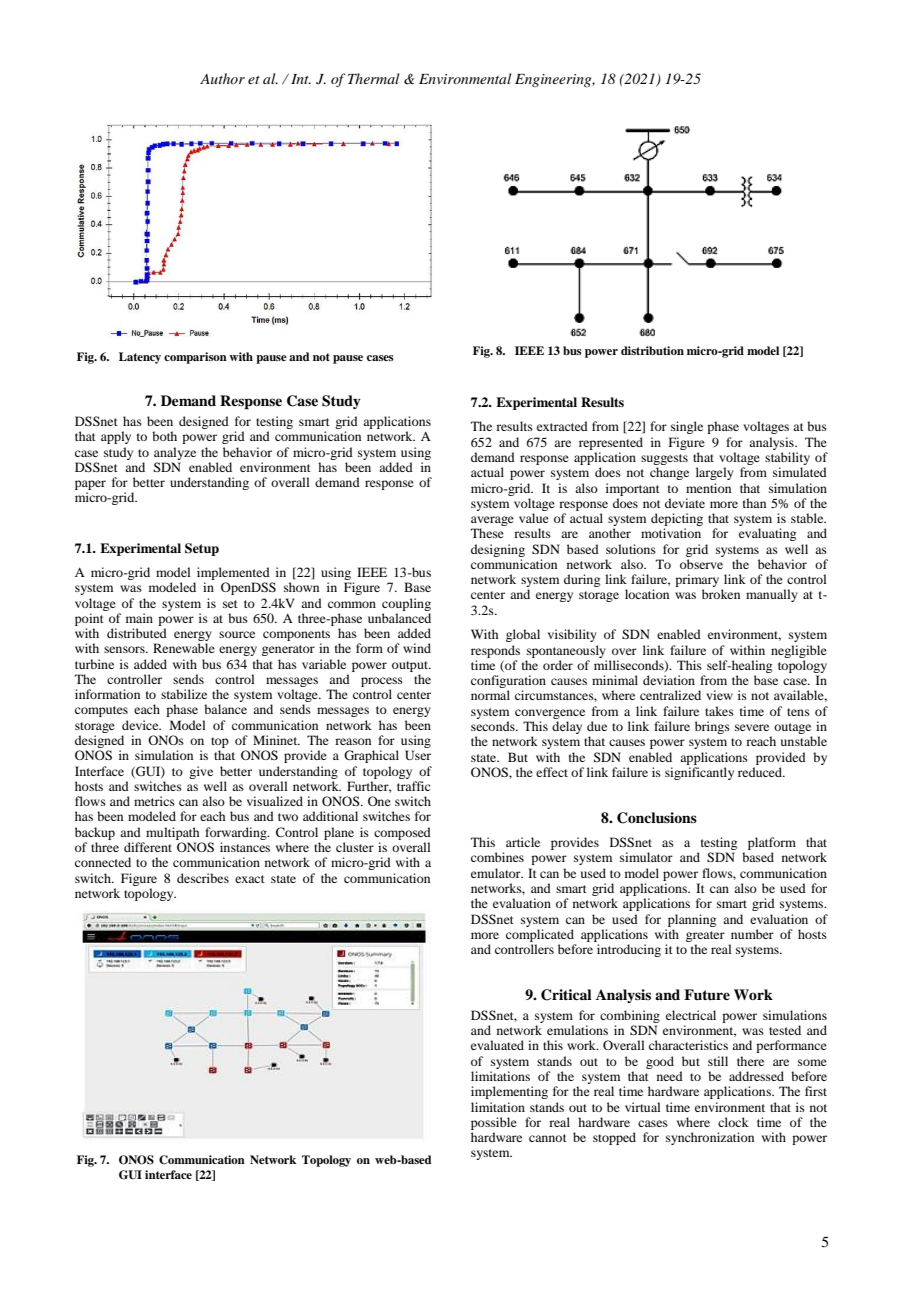 The image size is (924, 1308). I want to click on main, so click(139, 618).
